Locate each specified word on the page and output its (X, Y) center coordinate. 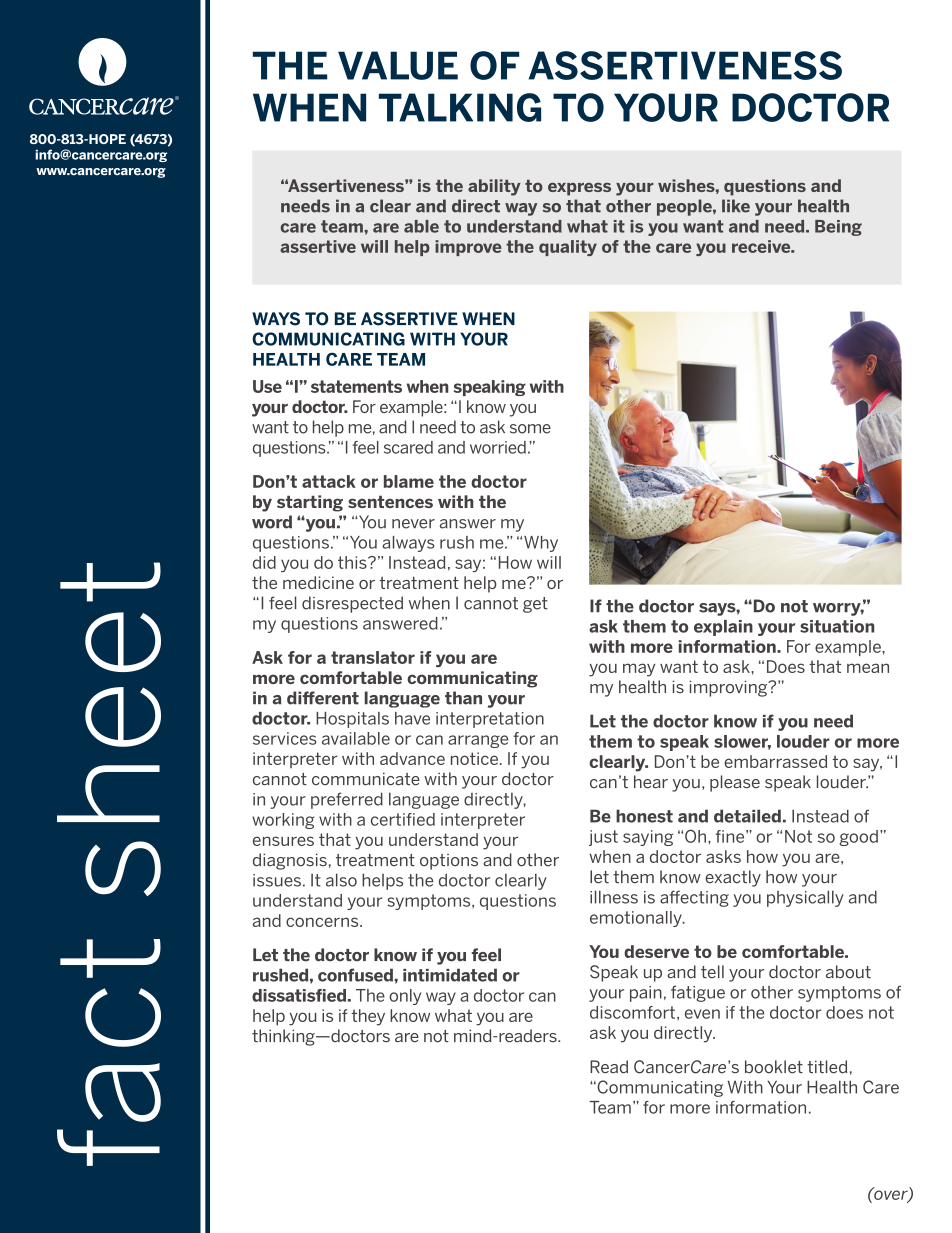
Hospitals (352, 720)
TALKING (460, 107)
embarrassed (775, 761)
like (736, 206)
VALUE (398, 65)
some (530, 429)
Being (838, 228)
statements (356, 386)
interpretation (490, 720)
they (368, 1017)
